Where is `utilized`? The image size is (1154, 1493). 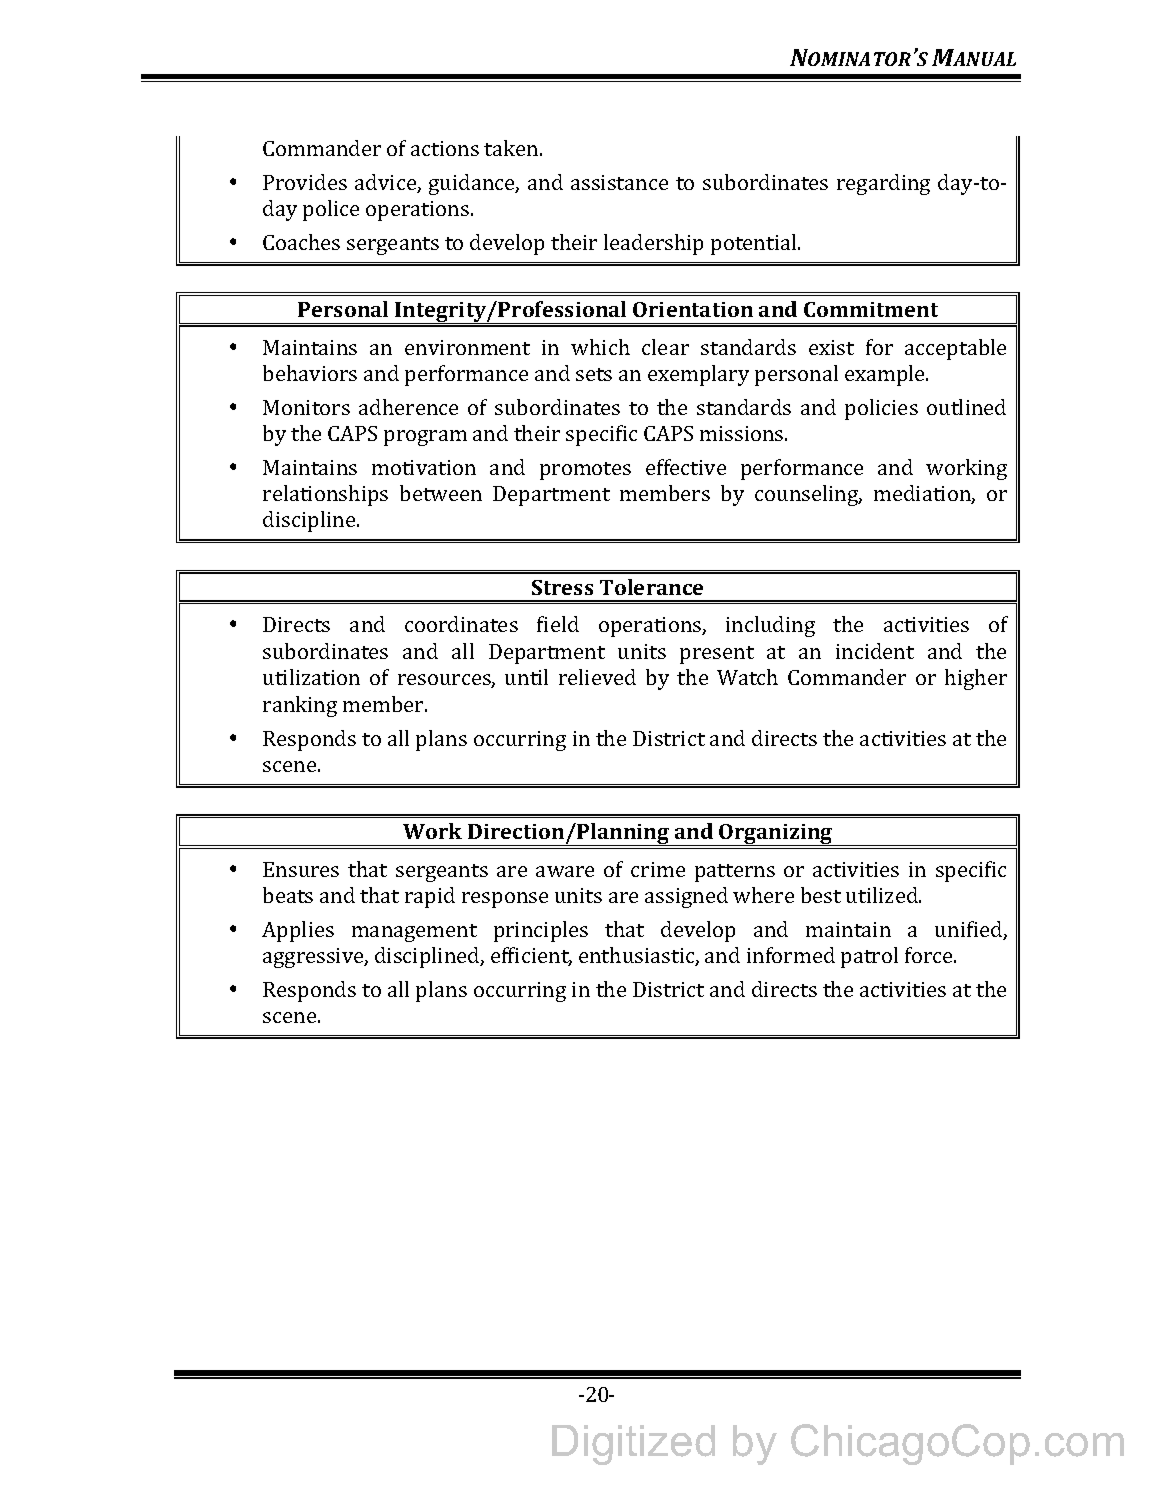
utilized is located at coordinates (883, 895).
